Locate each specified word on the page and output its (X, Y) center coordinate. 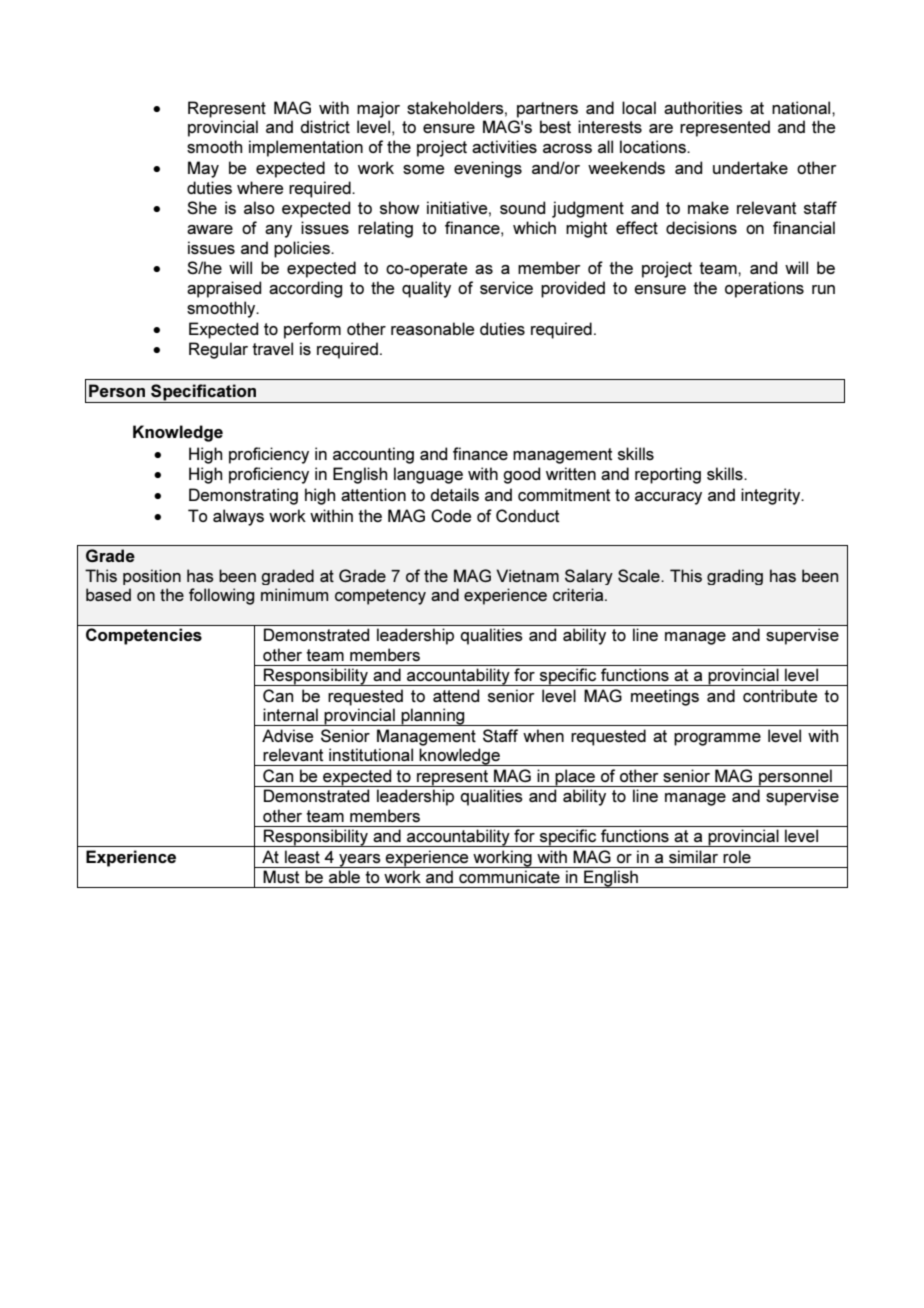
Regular (218, 350)
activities (504, 146)
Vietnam (527, 575)
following (221, 596)
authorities (703, 107)
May (203, 169)
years (360, 861)
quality (426, 289)
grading (735, 577)
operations (764, 289)
